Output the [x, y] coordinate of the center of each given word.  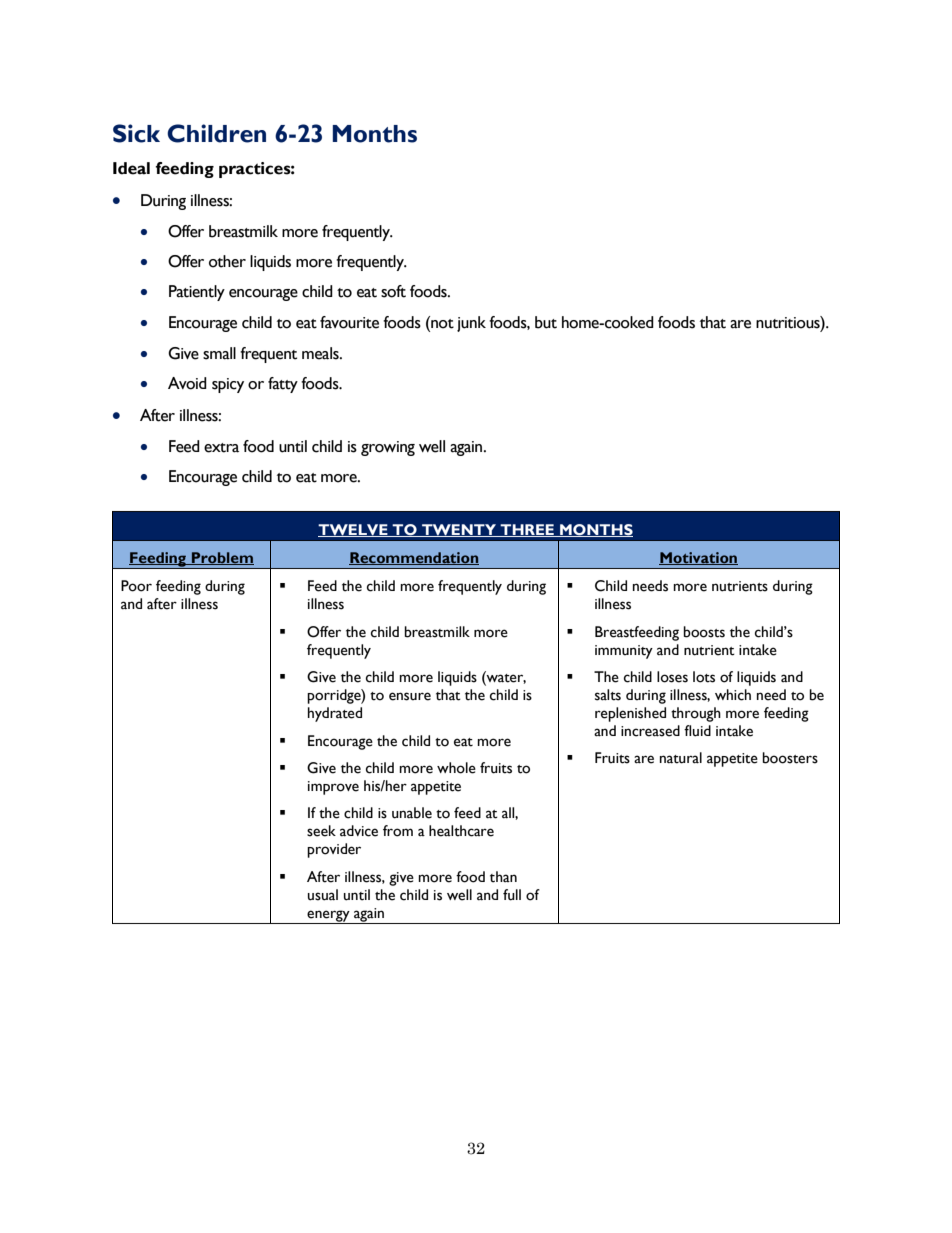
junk [471, 324]
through [696, 714]
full [512, 895]
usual [323, 895]
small [219, 353]
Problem [222, 558]
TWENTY [459, 530]
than [503, 877]
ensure [410, 696]
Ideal [131, 168]
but [546, 322]
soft [393, 291]
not [441, 322]
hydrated [335, 714]
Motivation [698, 558]
